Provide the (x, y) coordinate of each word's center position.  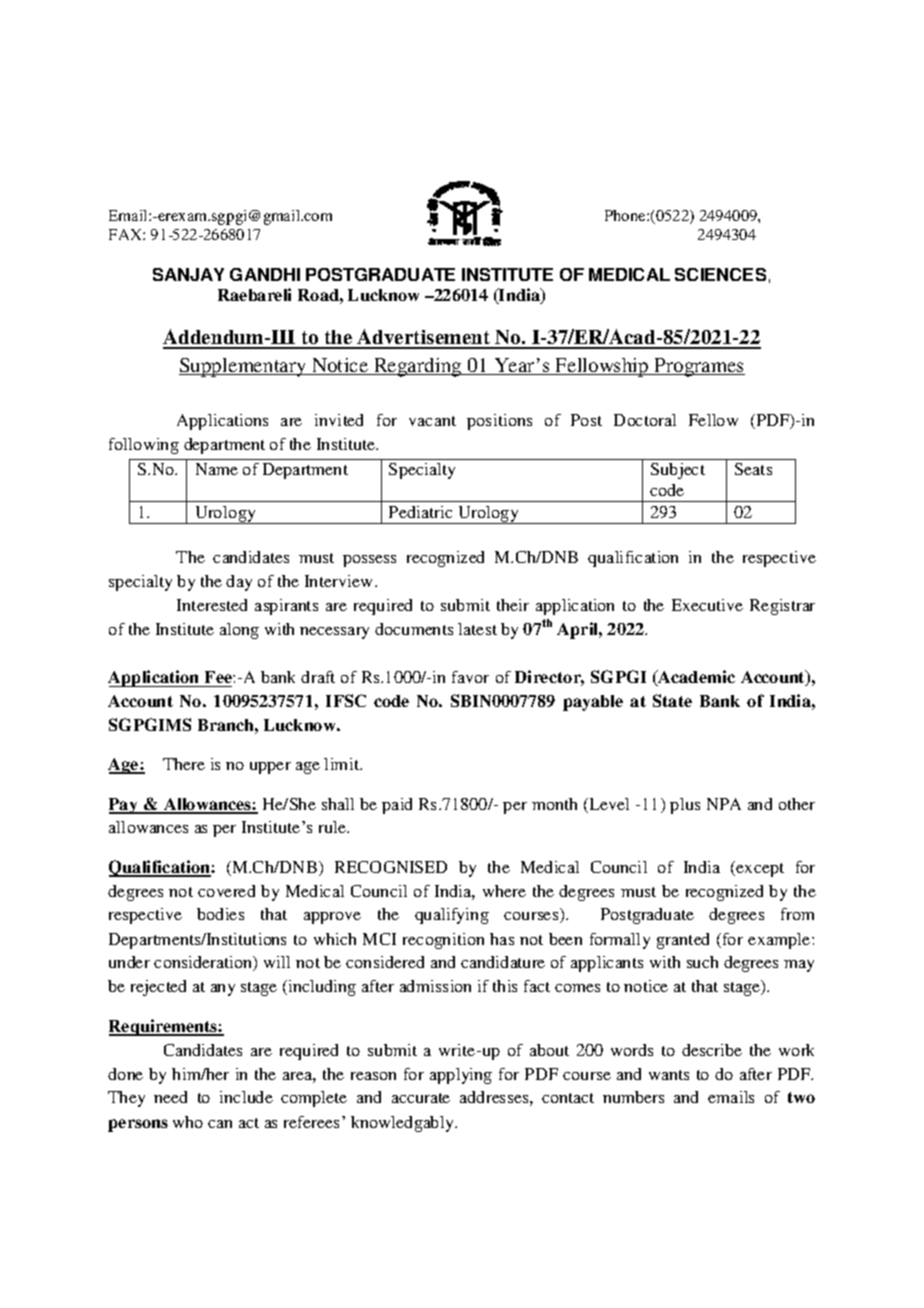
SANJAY (188, 274)
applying (461, 1076)
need (170, 1097)
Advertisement (424, 338)
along (239, 631)
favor (470, 677)
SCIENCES (720, 274)
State (672, 700)
